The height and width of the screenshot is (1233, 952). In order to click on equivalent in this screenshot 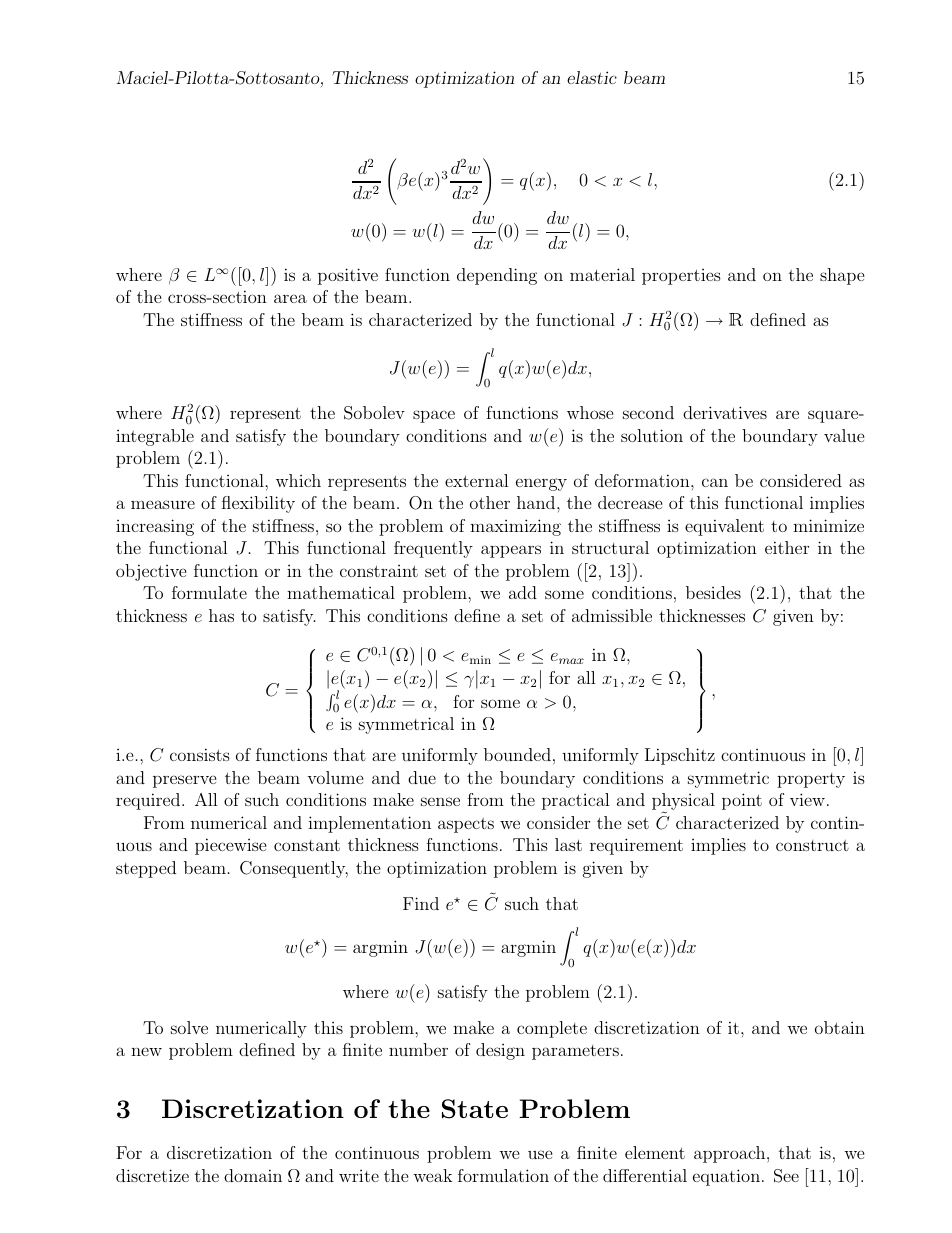, I will do `click(724, 527)`.
